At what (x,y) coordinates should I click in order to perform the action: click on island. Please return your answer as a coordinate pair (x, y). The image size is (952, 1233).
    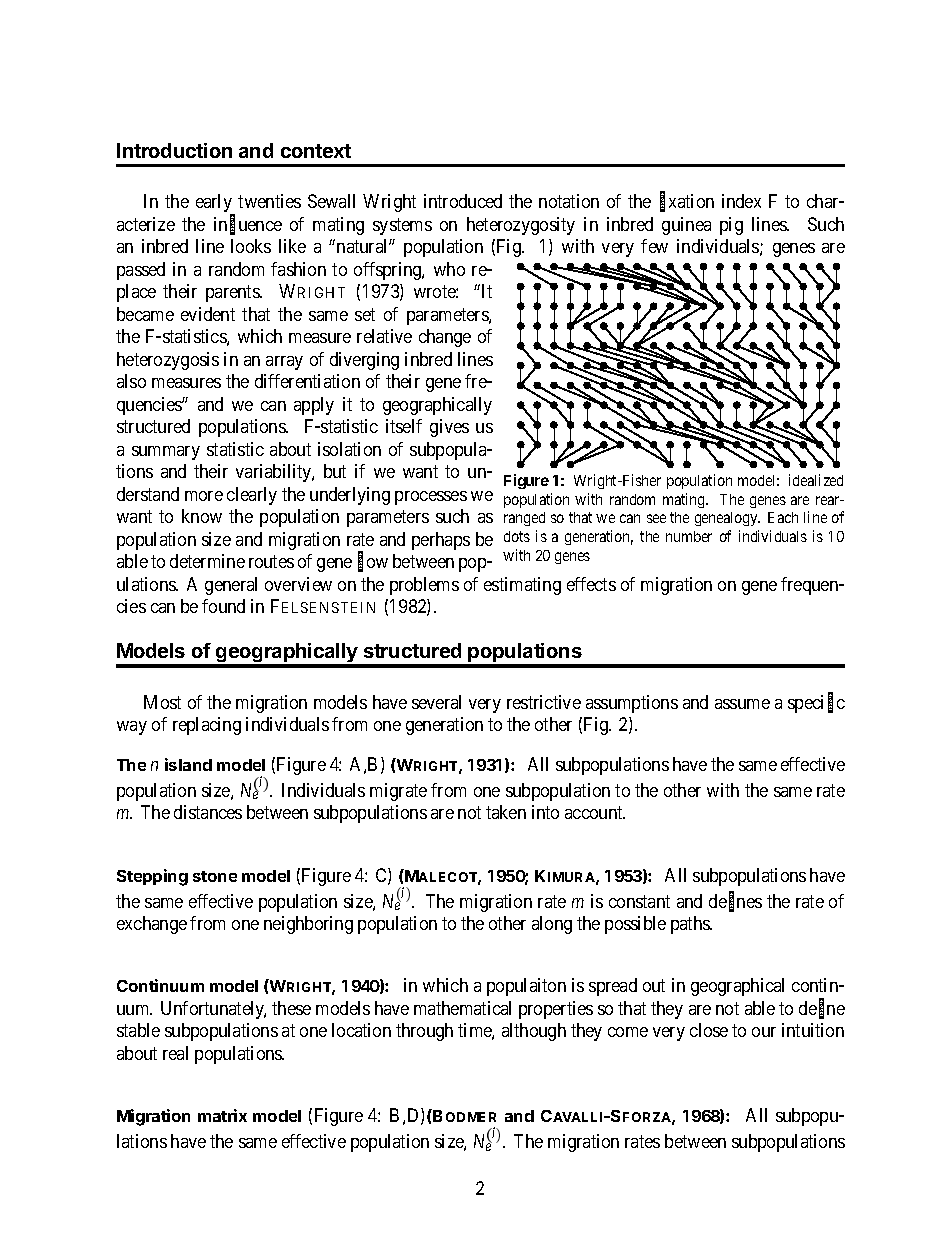
    Looking at the image, I should click on (188, 764).
